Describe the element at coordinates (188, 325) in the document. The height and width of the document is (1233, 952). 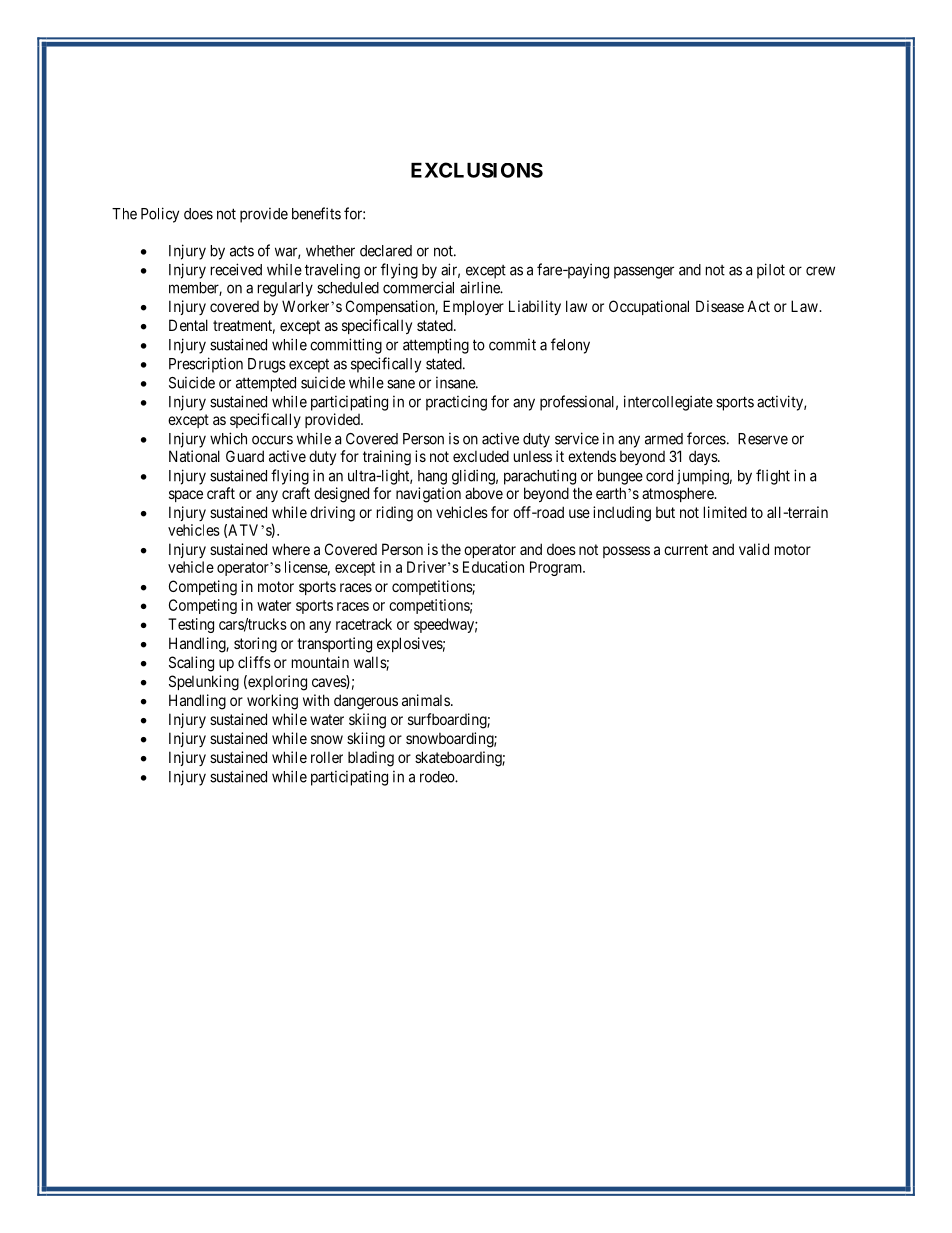
I see `Dental` at that location.
